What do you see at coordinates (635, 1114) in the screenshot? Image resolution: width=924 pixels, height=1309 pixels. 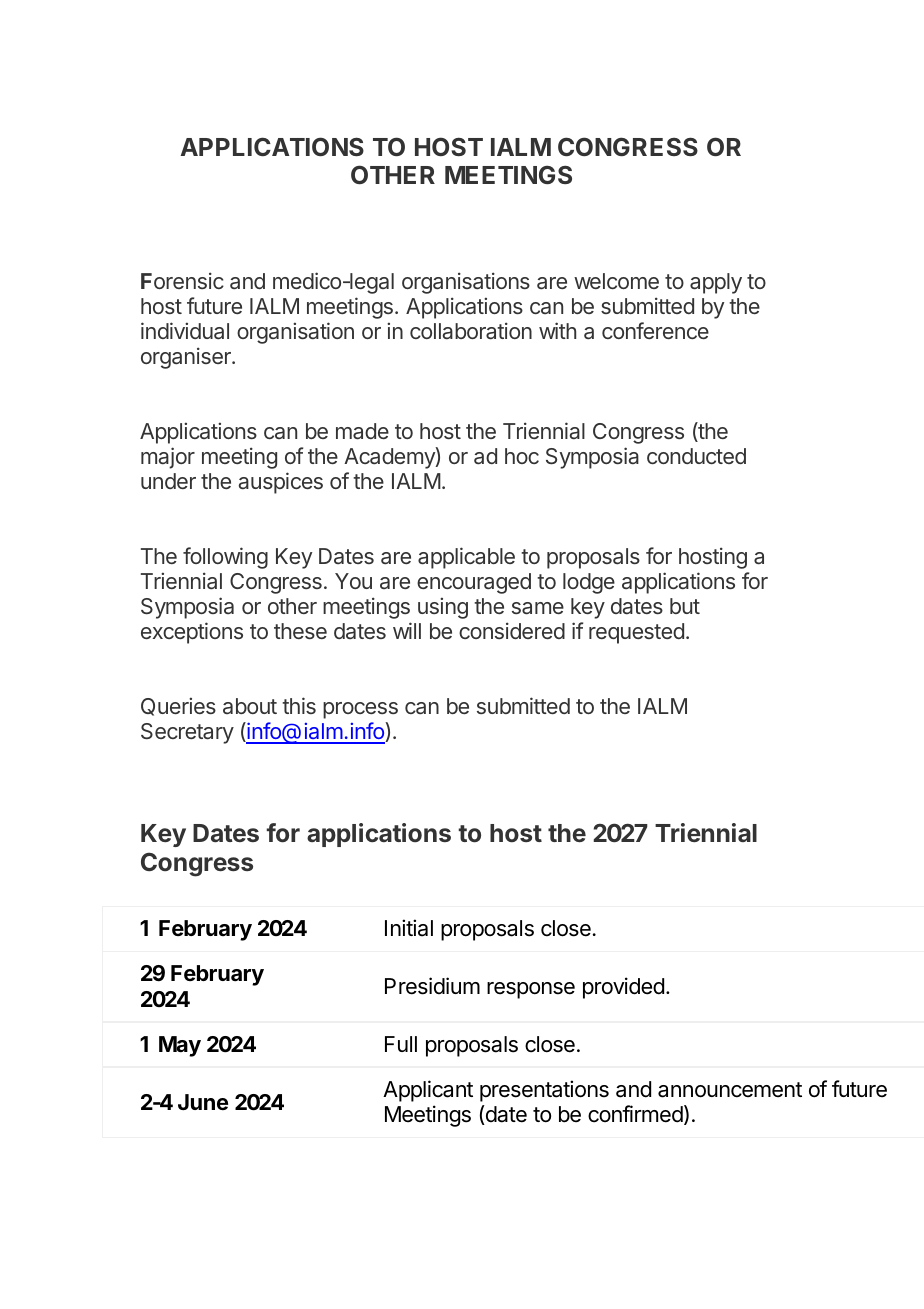 I see `confirmed` at bounding box center [635, 1114].
